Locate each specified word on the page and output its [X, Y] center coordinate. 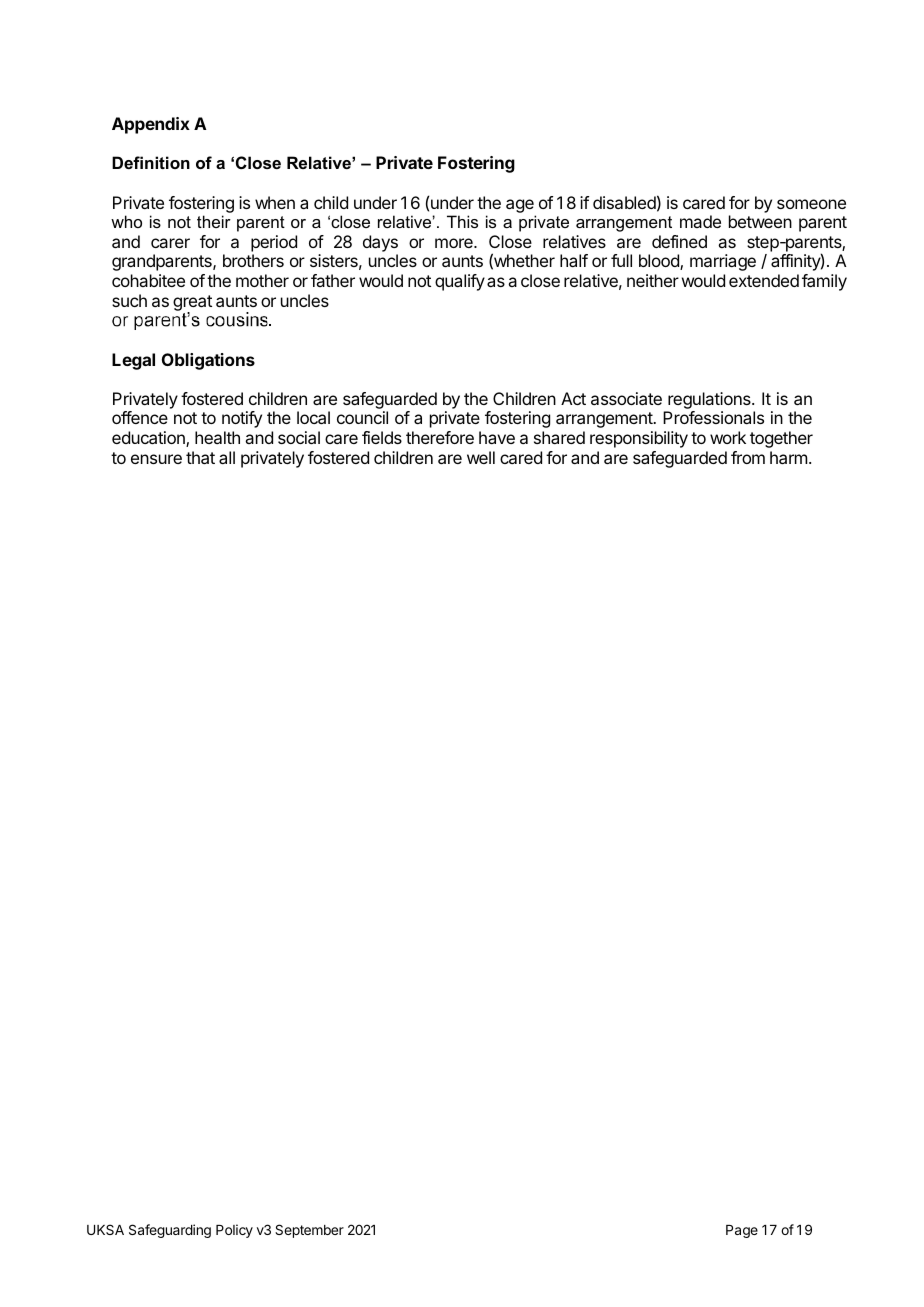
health [217, 437]
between [760, 221]
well [481, 457]
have [497, 437]
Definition [151, 162]
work [728, 437]
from [748, 457]
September [309, 1231]
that [200, 457]
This [462, 221]
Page [742, 1231]
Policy [234, 1231]
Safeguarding [170, 1231]
